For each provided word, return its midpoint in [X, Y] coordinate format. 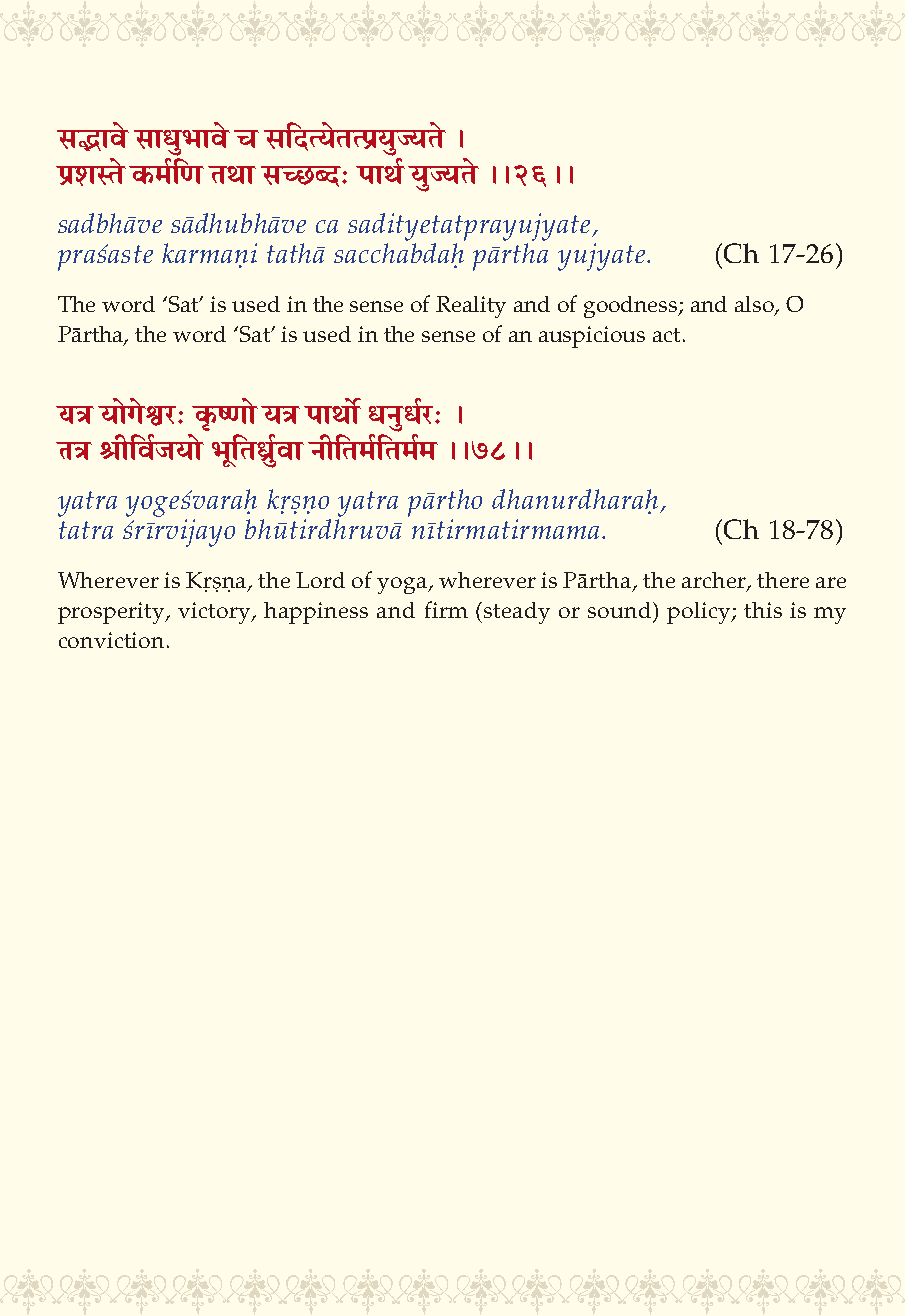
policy [700, 613]
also [755, 305]
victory [216, 613]
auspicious [592, 337]
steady [517, 613]
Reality [471, 307]
